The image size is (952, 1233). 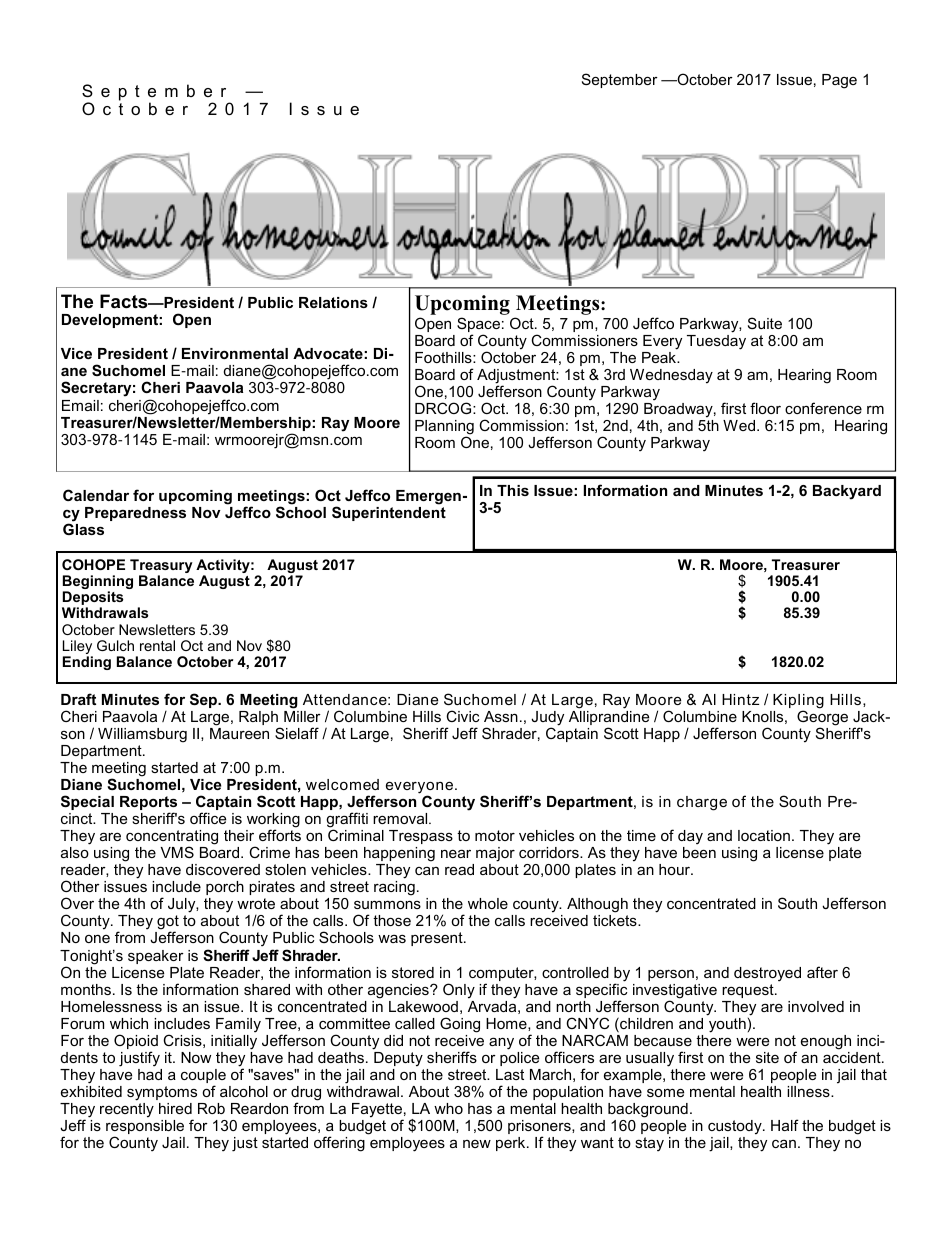 What do you see at coordinates (839, 81) in the screenshot?
I see `Page` at bounding box center [839, 81].
